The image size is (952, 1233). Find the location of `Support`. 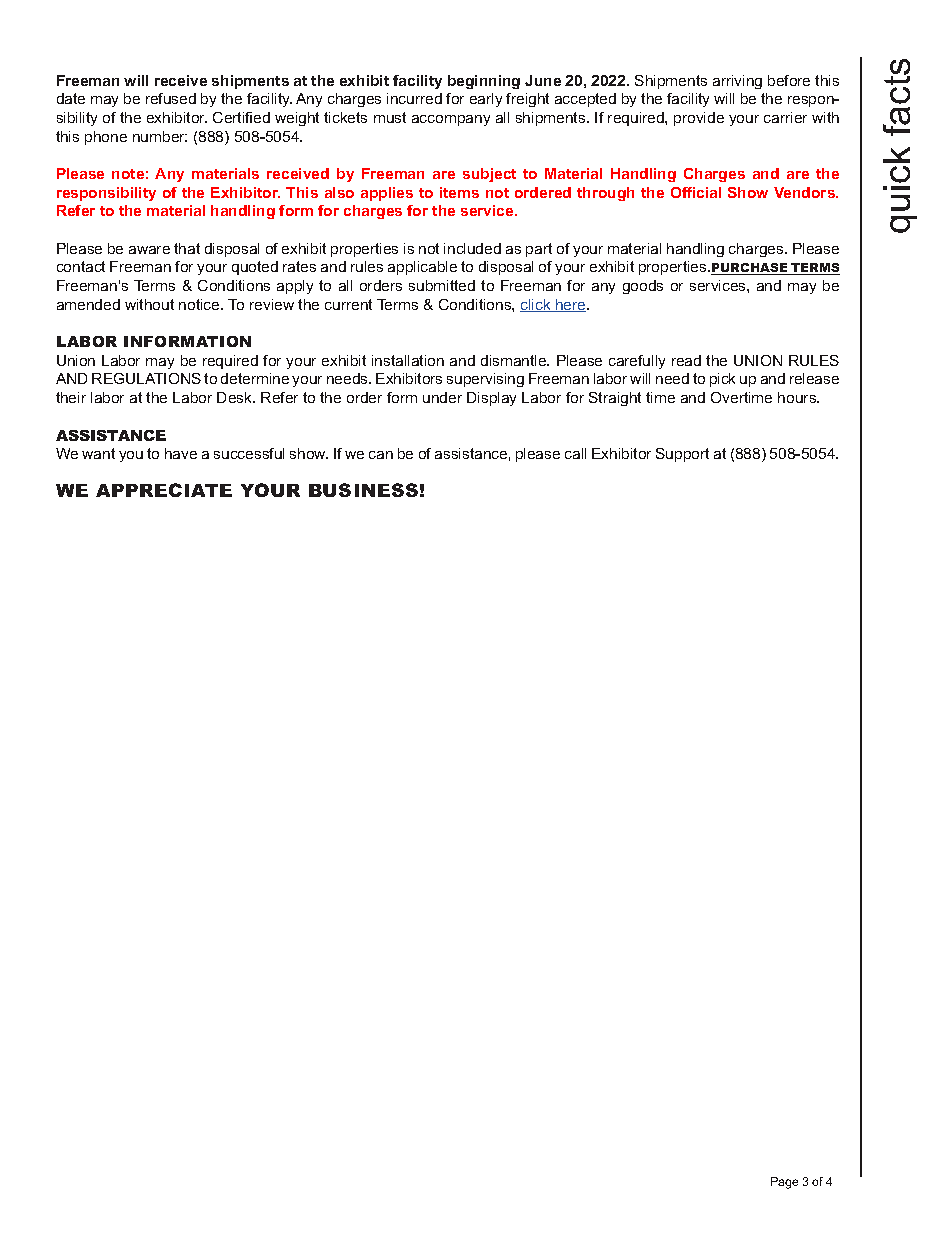

Support is located at coordinates (682, 455).
